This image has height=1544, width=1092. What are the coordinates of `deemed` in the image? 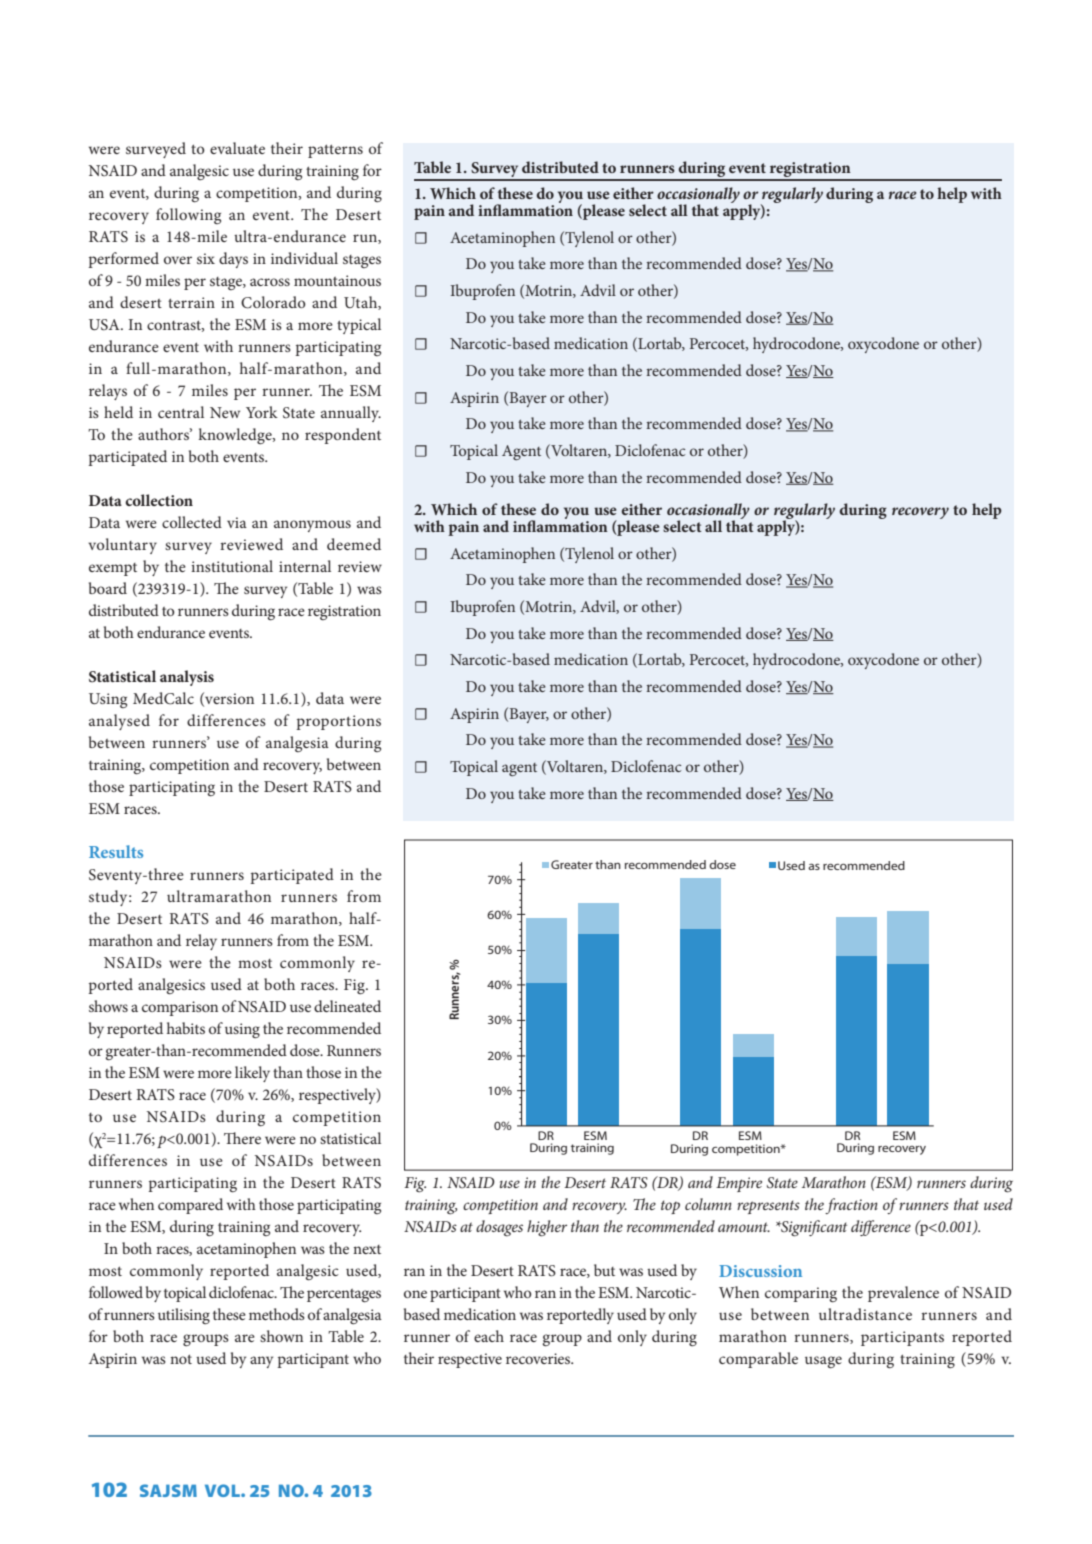 It's located at (354, 544).
